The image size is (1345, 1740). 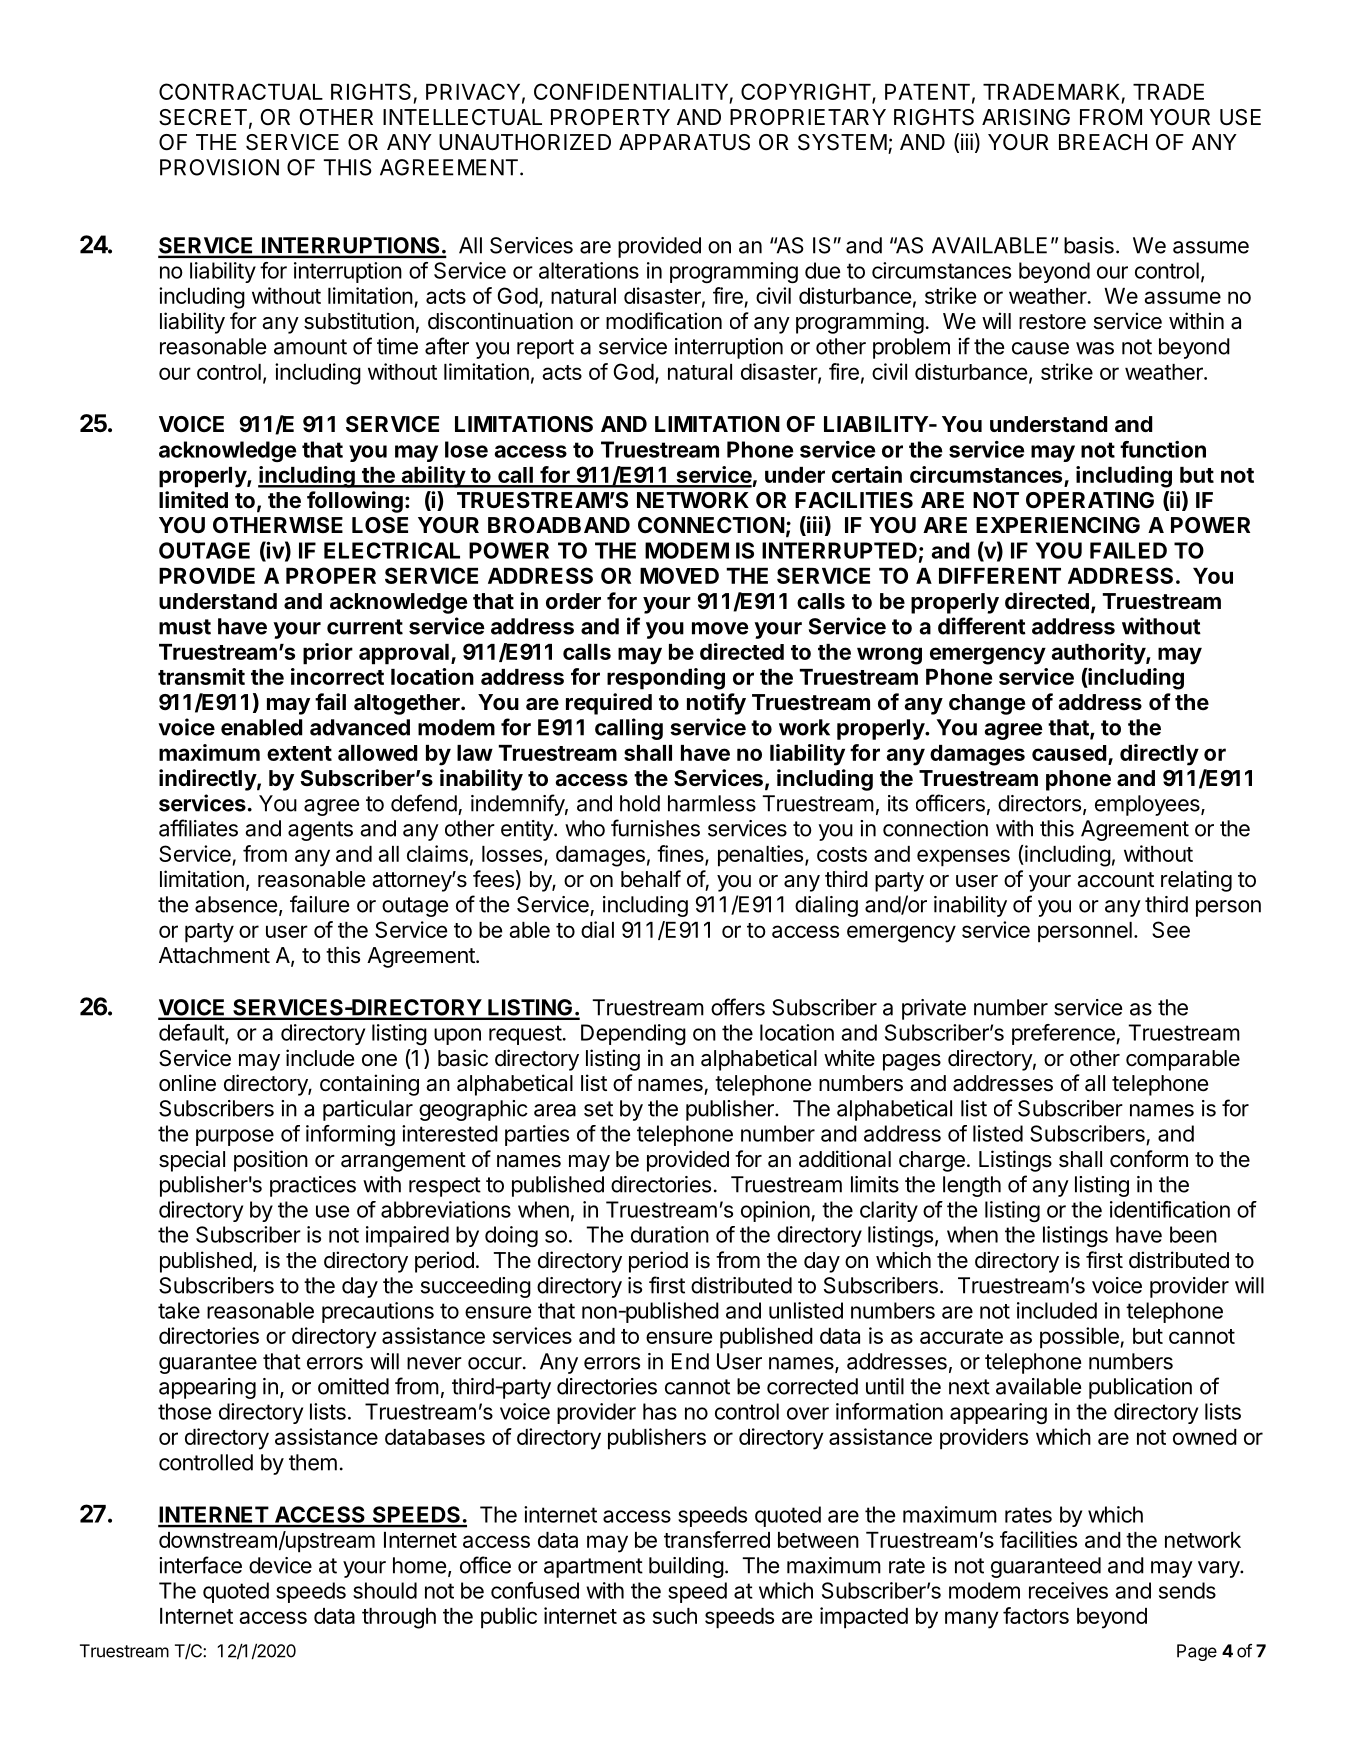 I want to click on device, so click(x=280, y=1565).
